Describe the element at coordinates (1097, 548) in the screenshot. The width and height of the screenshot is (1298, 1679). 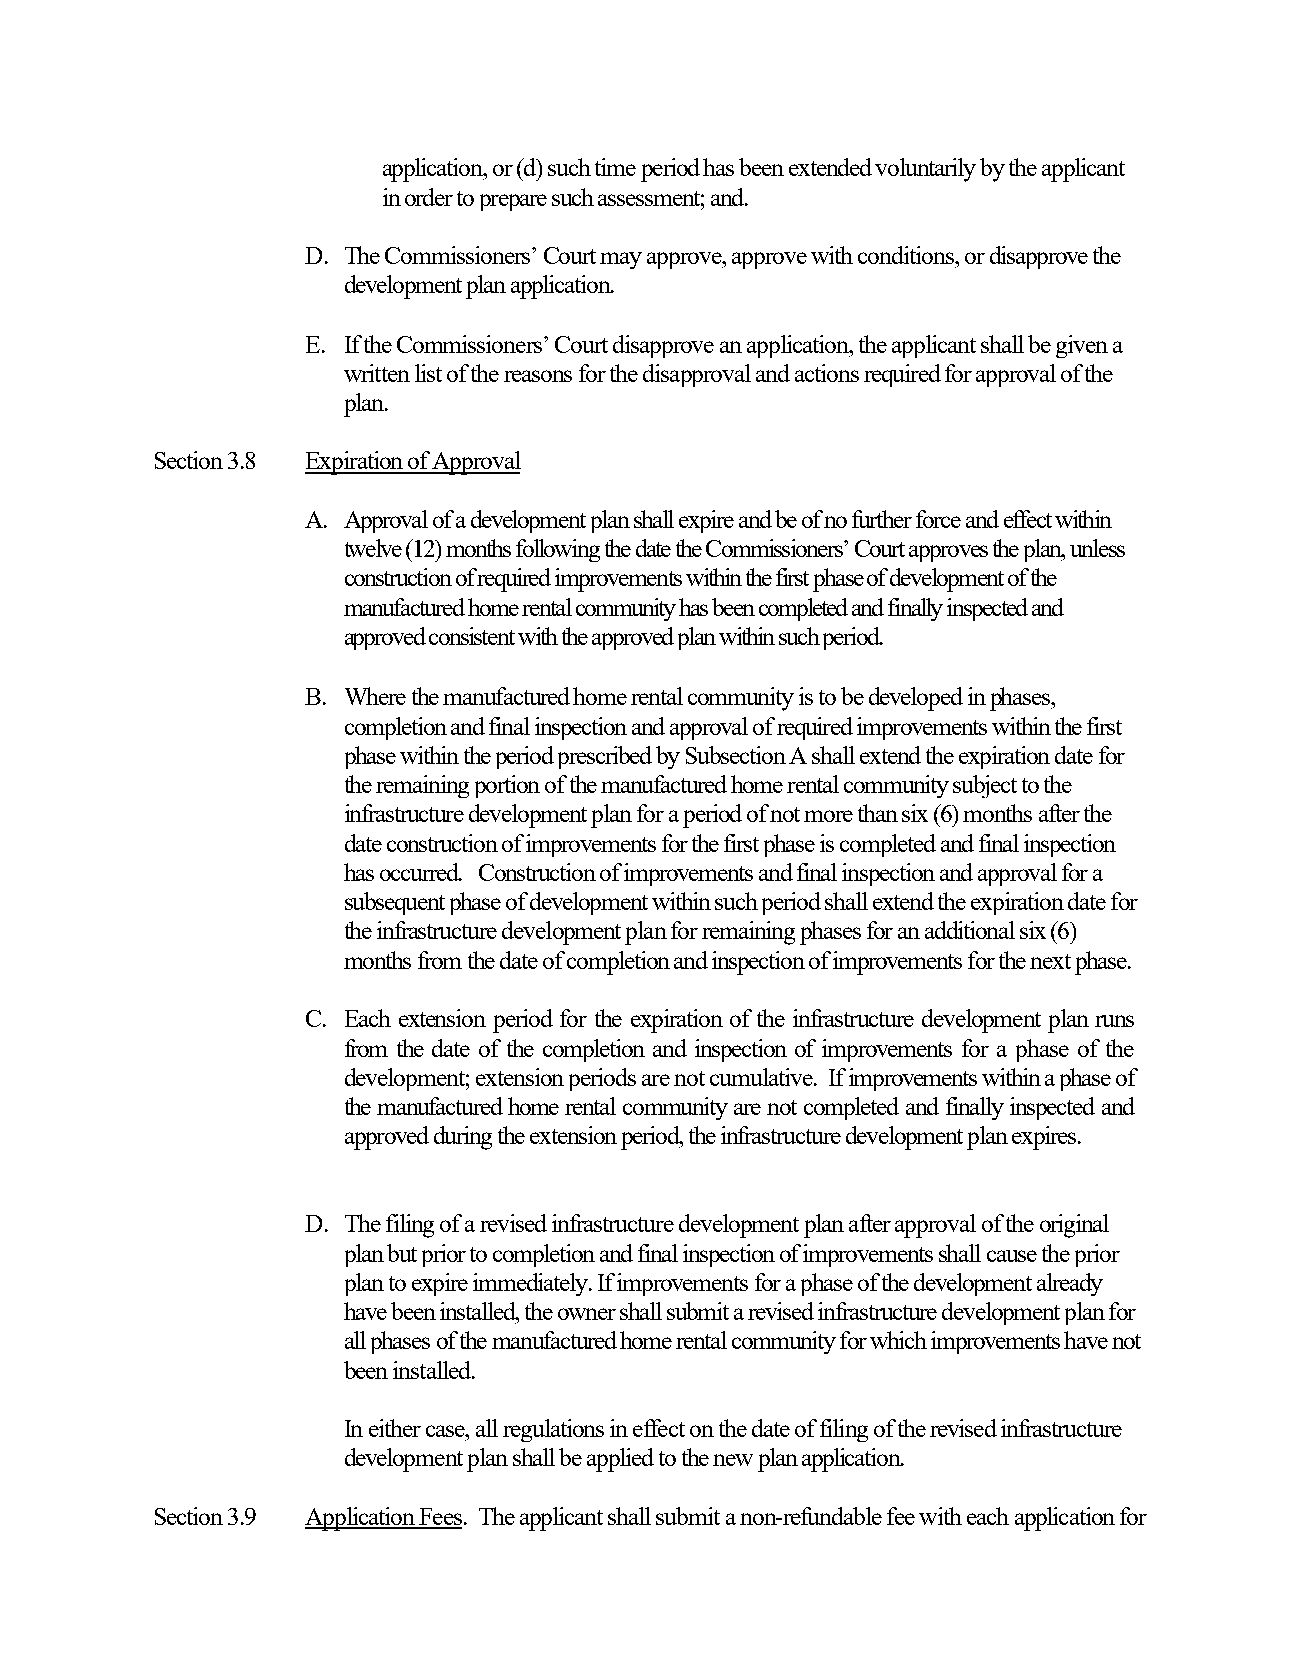
I see `unless` at that location.
